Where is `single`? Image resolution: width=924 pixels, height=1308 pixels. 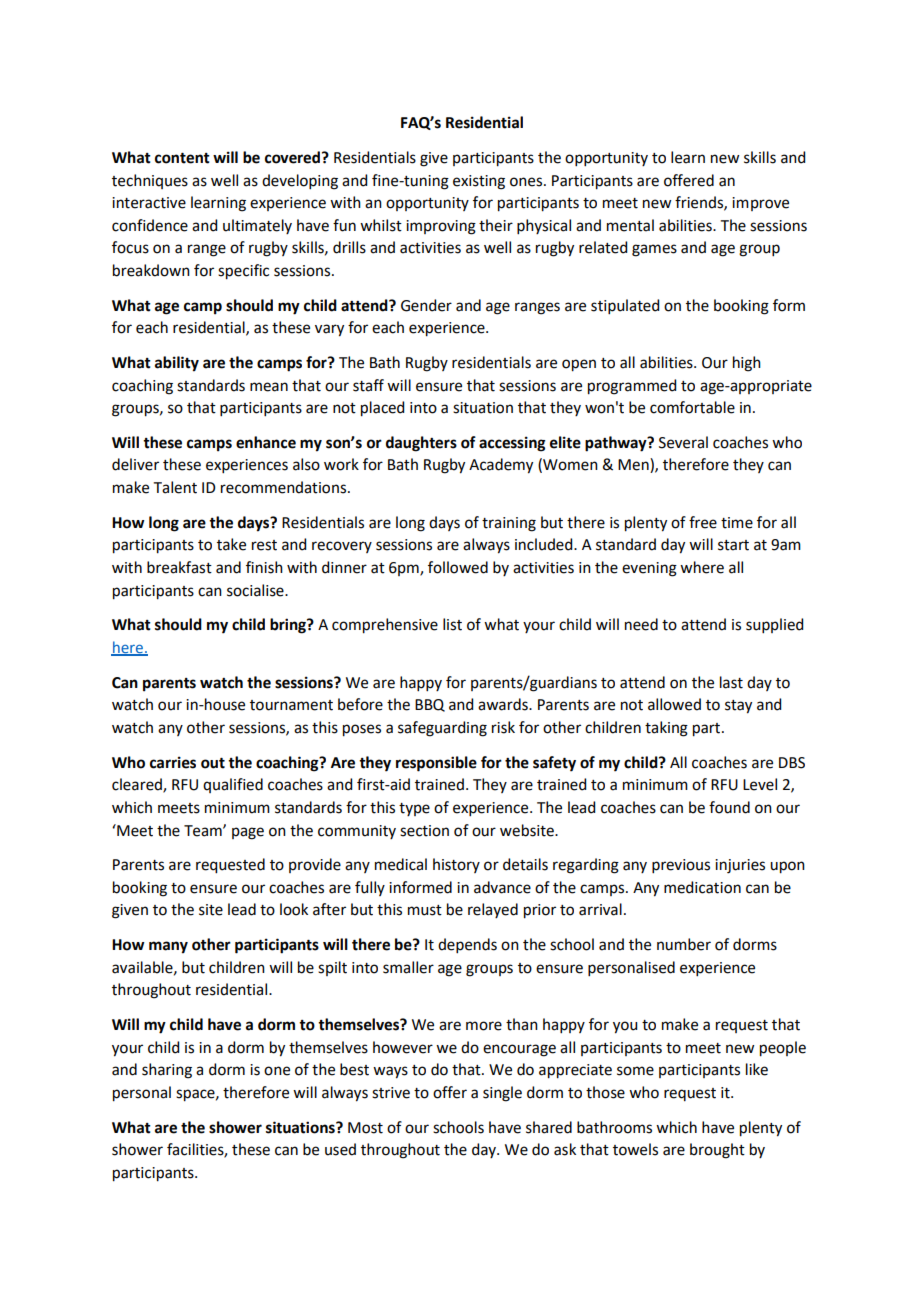 single is located at coordinates (502, 1094).
